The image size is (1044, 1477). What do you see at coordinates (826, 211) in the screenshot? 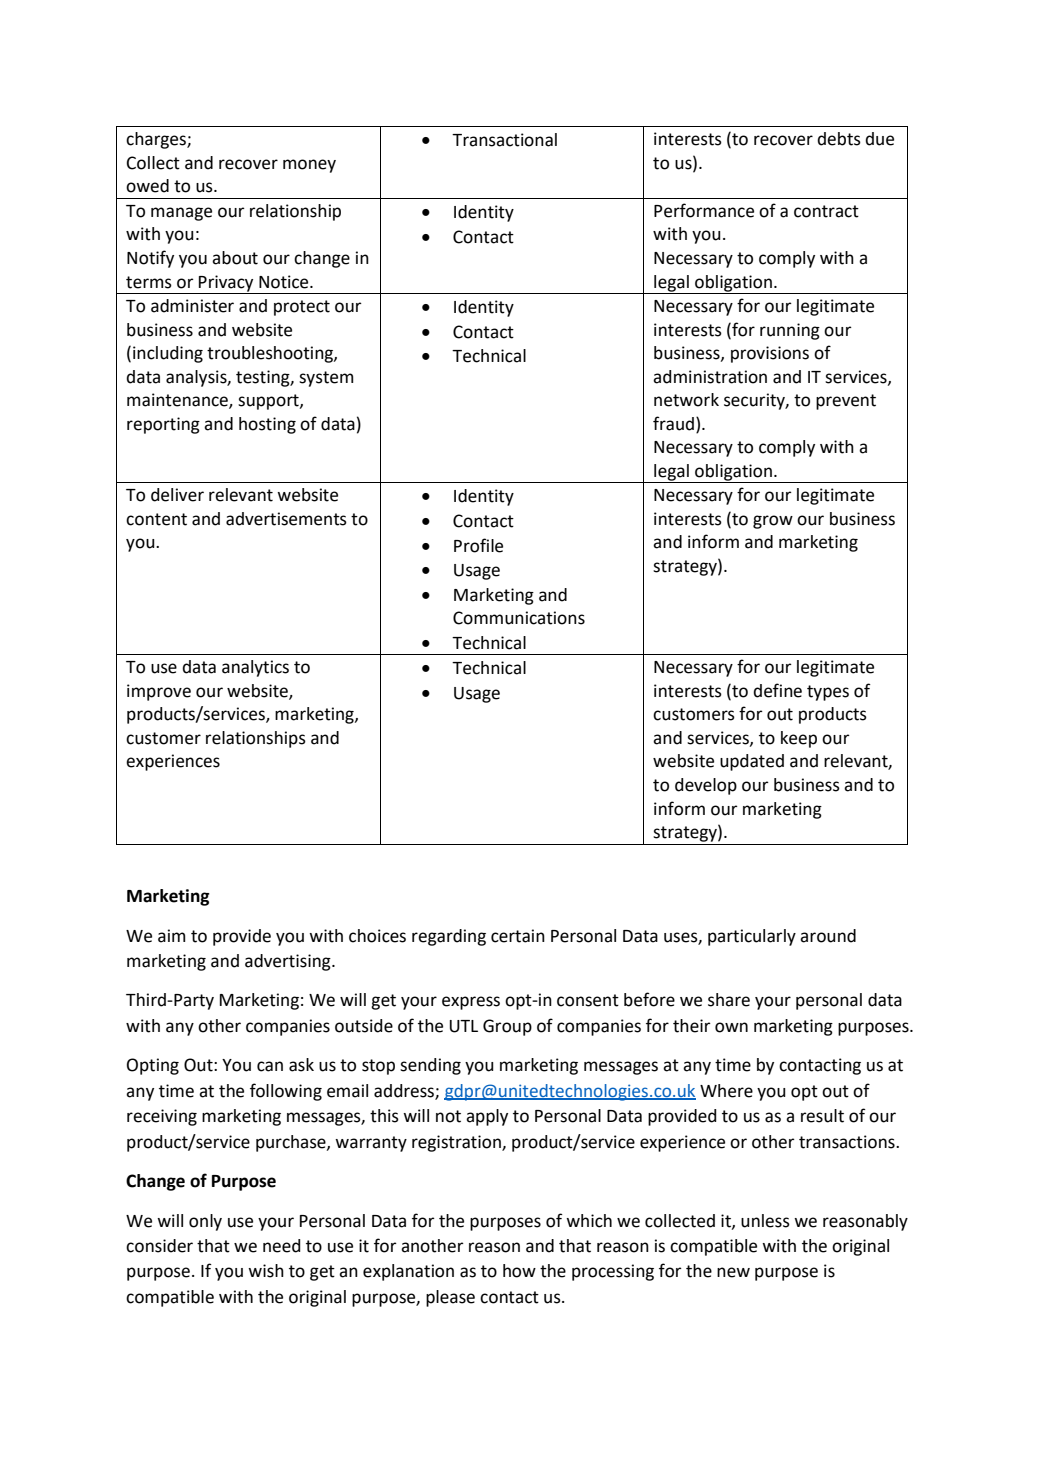
I see `contract` at bounding box center [826, 211].
